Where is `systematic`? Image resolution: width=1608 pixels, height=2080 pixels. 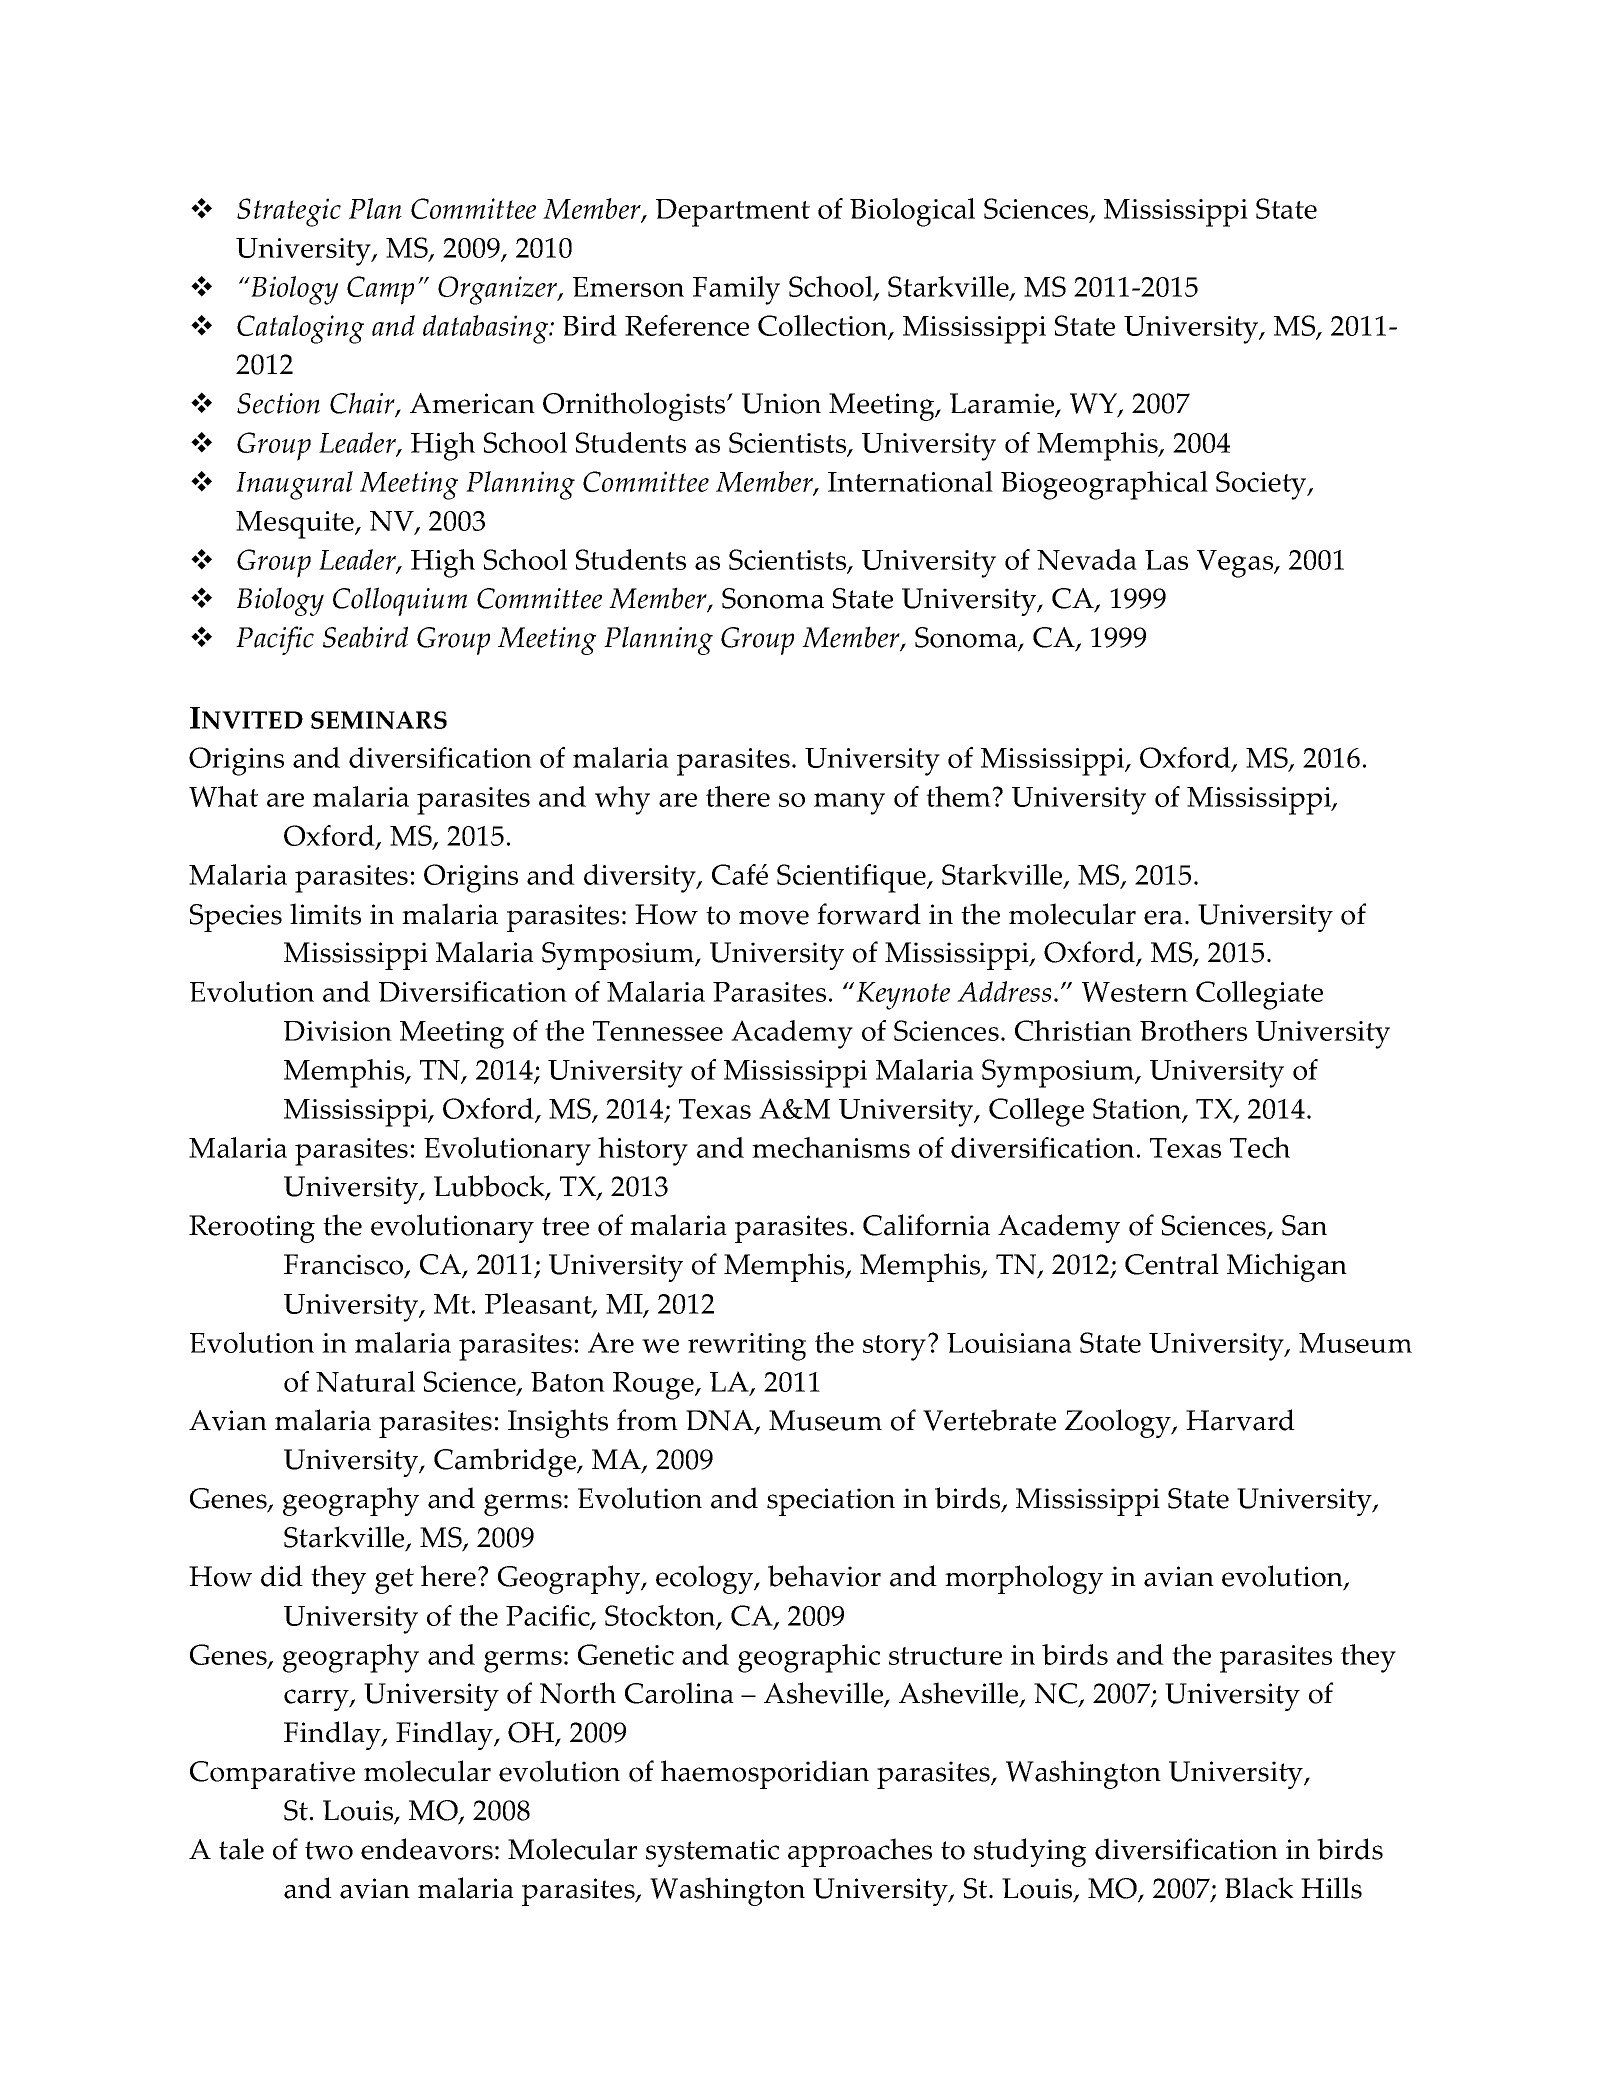 systematic is located at coordinates (712, 1853).
